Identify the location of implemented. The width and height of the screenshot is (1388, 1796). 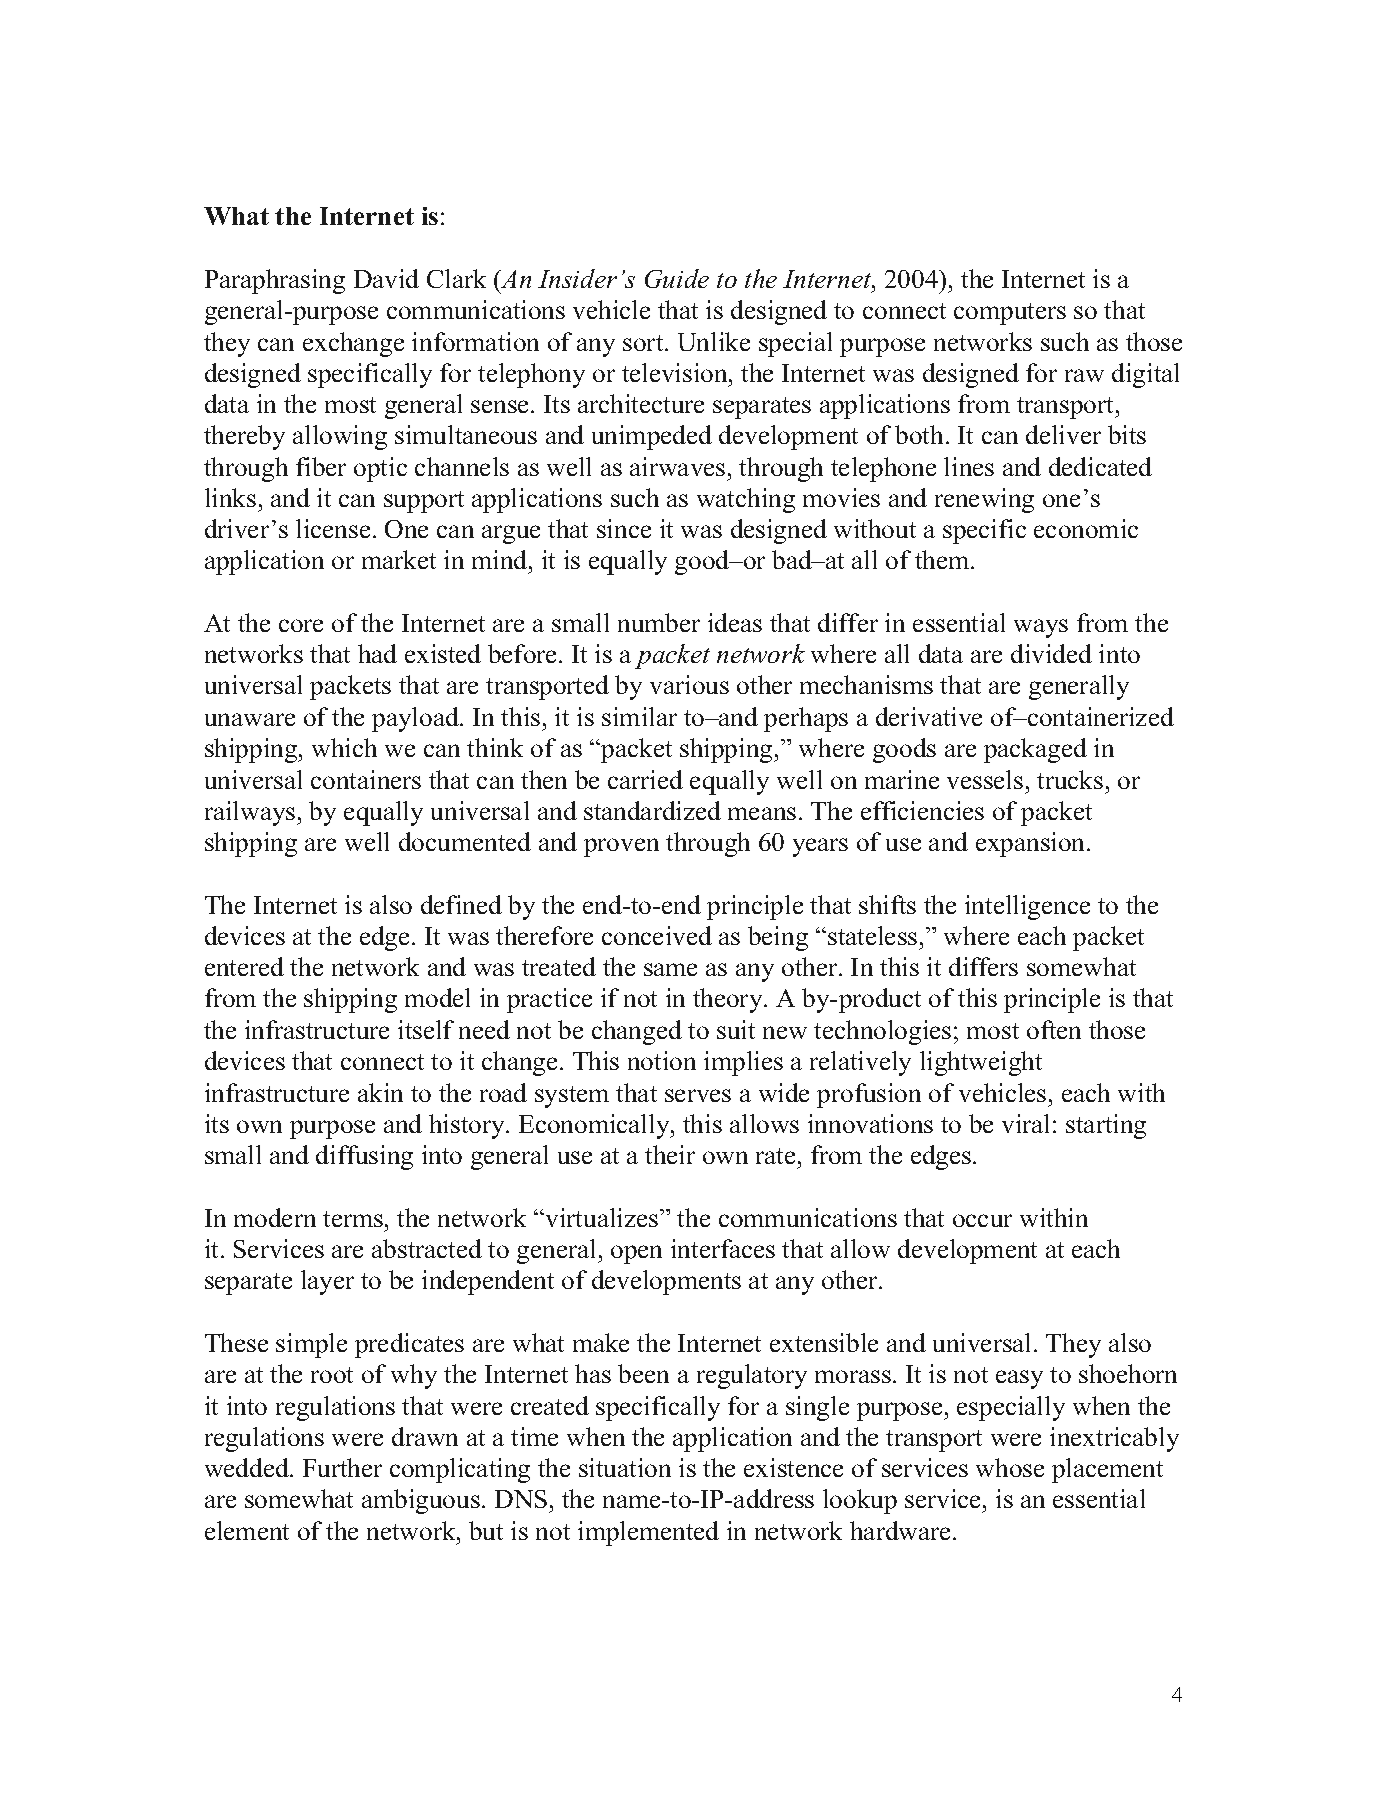
(648, 1533).
